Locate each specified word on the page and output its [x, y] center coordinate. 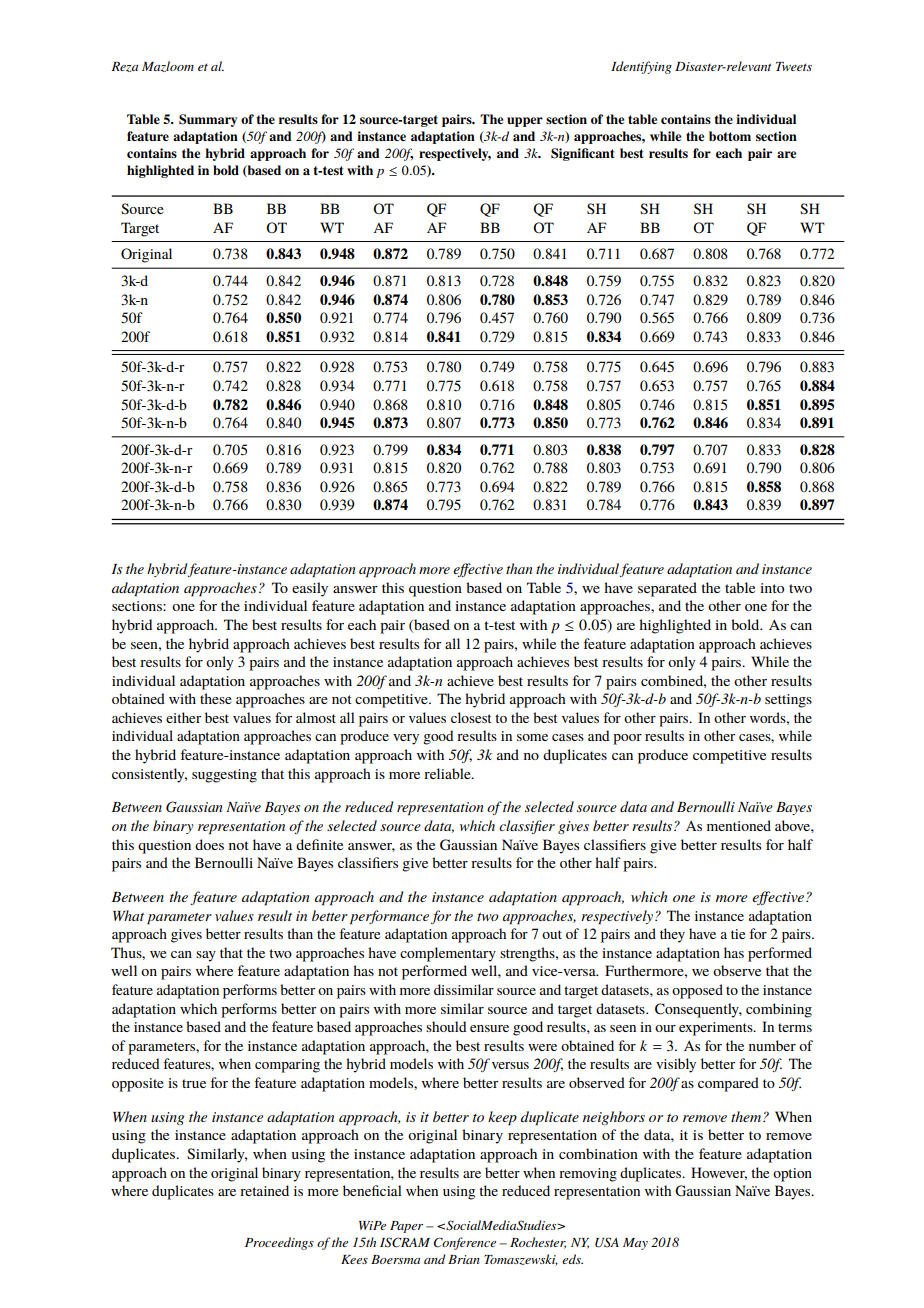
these [216, 698]
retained [264, 1190]
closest [471, 717]
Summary [208, 120]
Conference [465, 1243]
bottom [730, 136]
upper [525, 122]
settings [788, 701]
